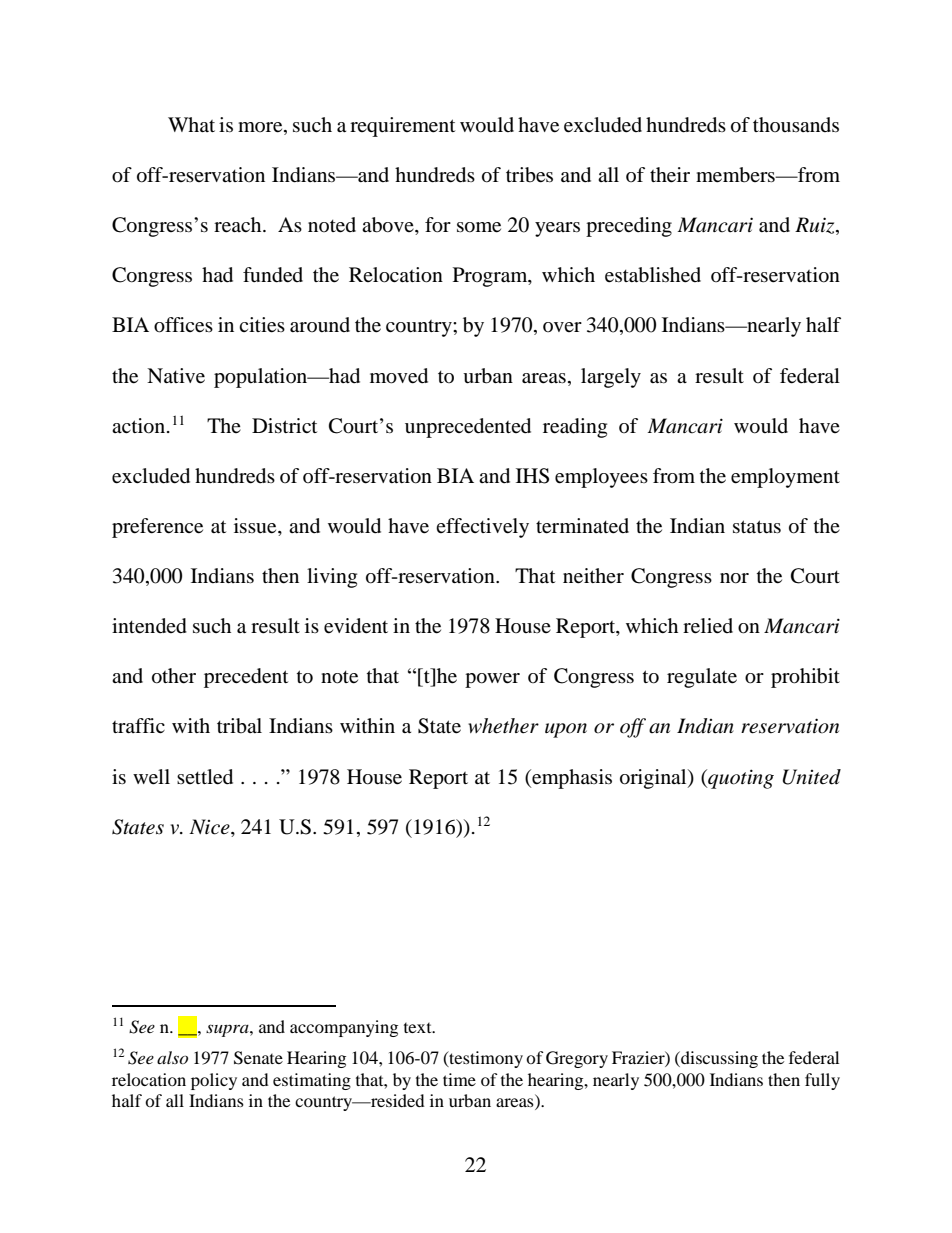 Image resolution: width=952 pixels, height=1233 pixels. What do you see at coordinates (191, 124) in the page?
I see `What` at bounding box center [191, 124].
